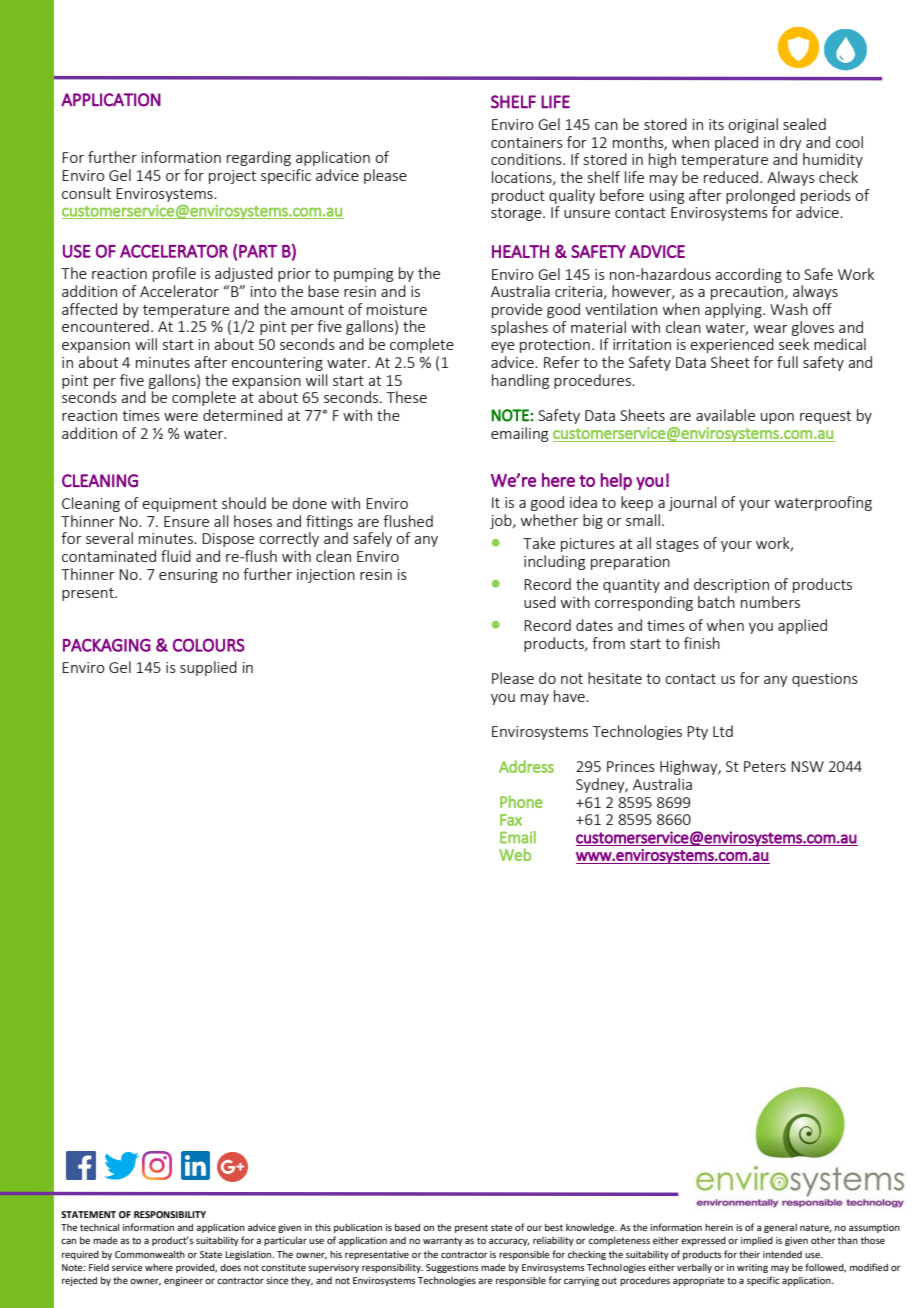  What do you see at coordinates (208, 668) in the screenshot?
I see `supplied` at bounding box center [208, 668].
